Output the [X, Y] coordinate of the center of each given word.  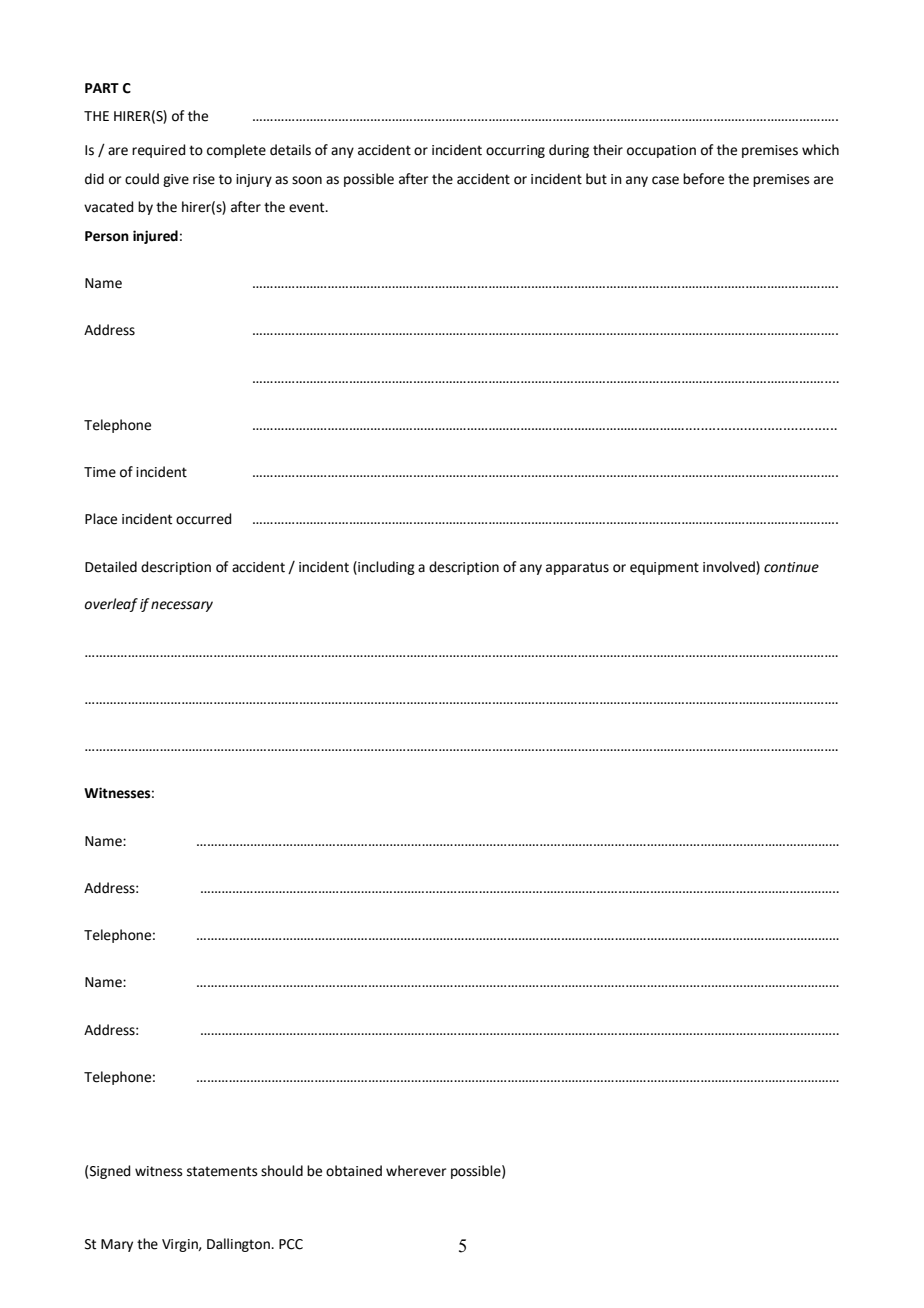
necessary [182, 606]
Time [100, 472]
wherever [416, 1171]
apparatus [577, 568]
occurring [515, 151]
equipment [664, 568]
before [703, 179]
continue [791, 567]
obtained [354, 1171]
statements [222, 1171]
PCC [291, 1244]
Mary [117, 1245]
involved [730, 567]
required [158, 151]
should [282, 1171]
